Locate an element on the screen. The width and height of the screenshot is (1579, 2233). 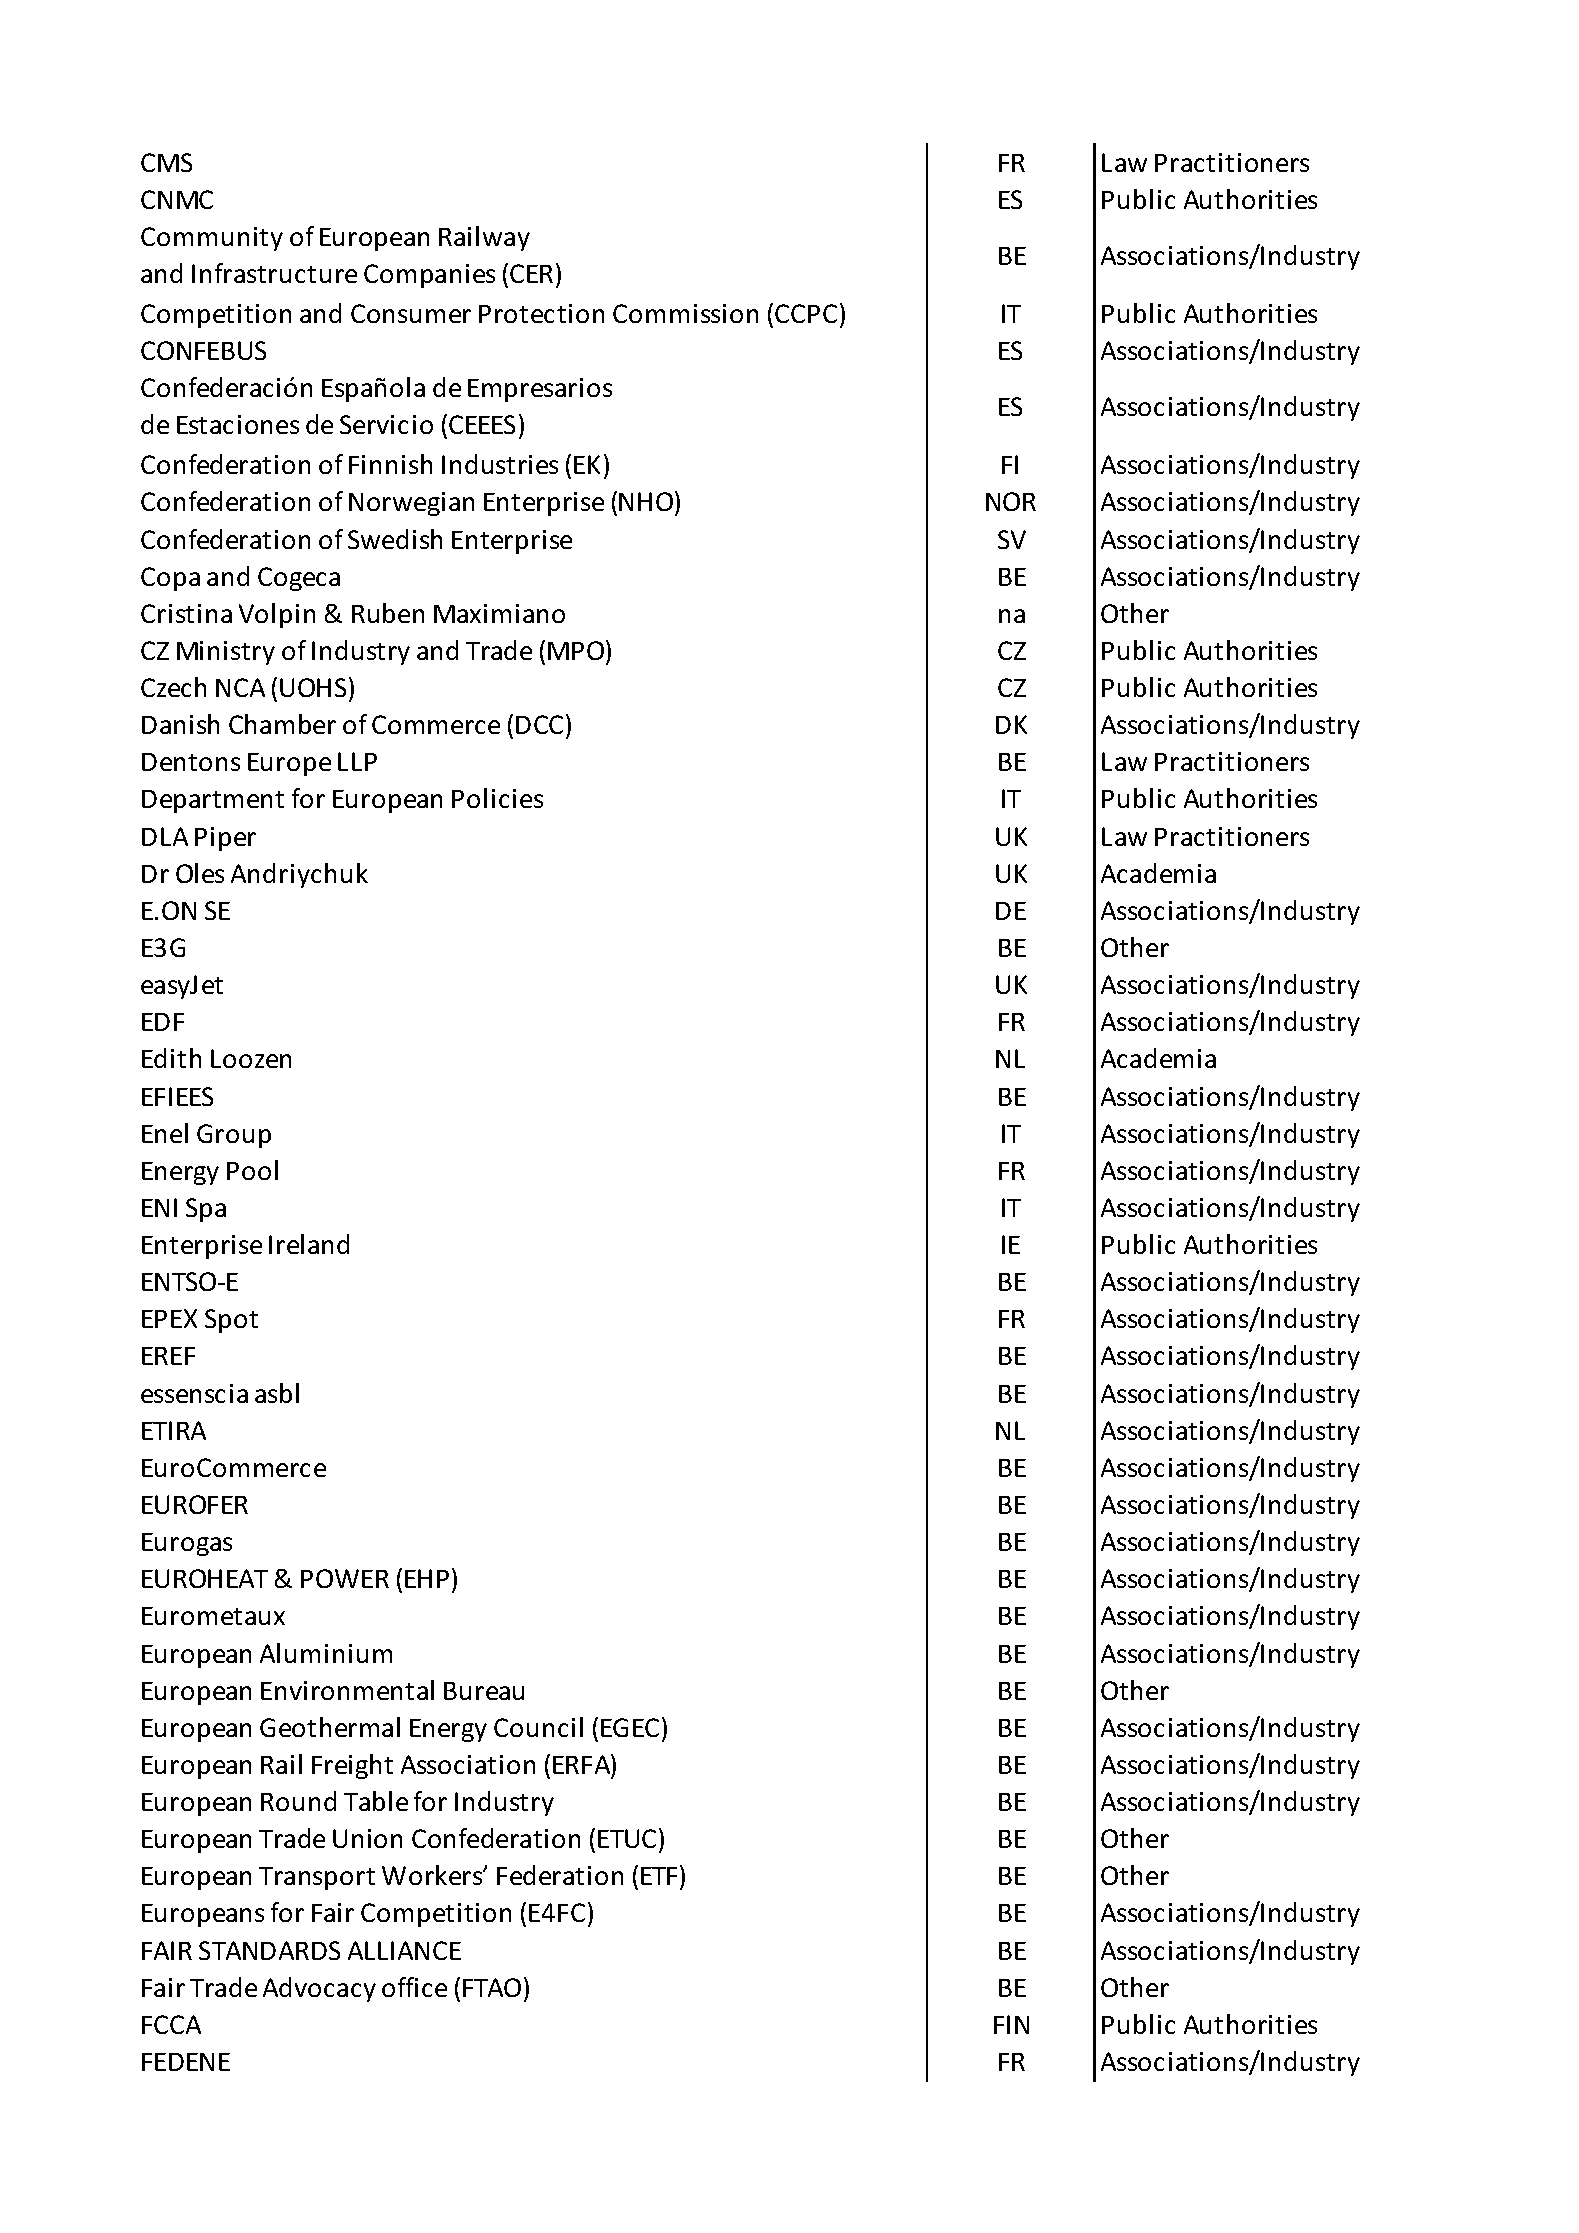
Ireland is located at coordinates (309, 1244).
